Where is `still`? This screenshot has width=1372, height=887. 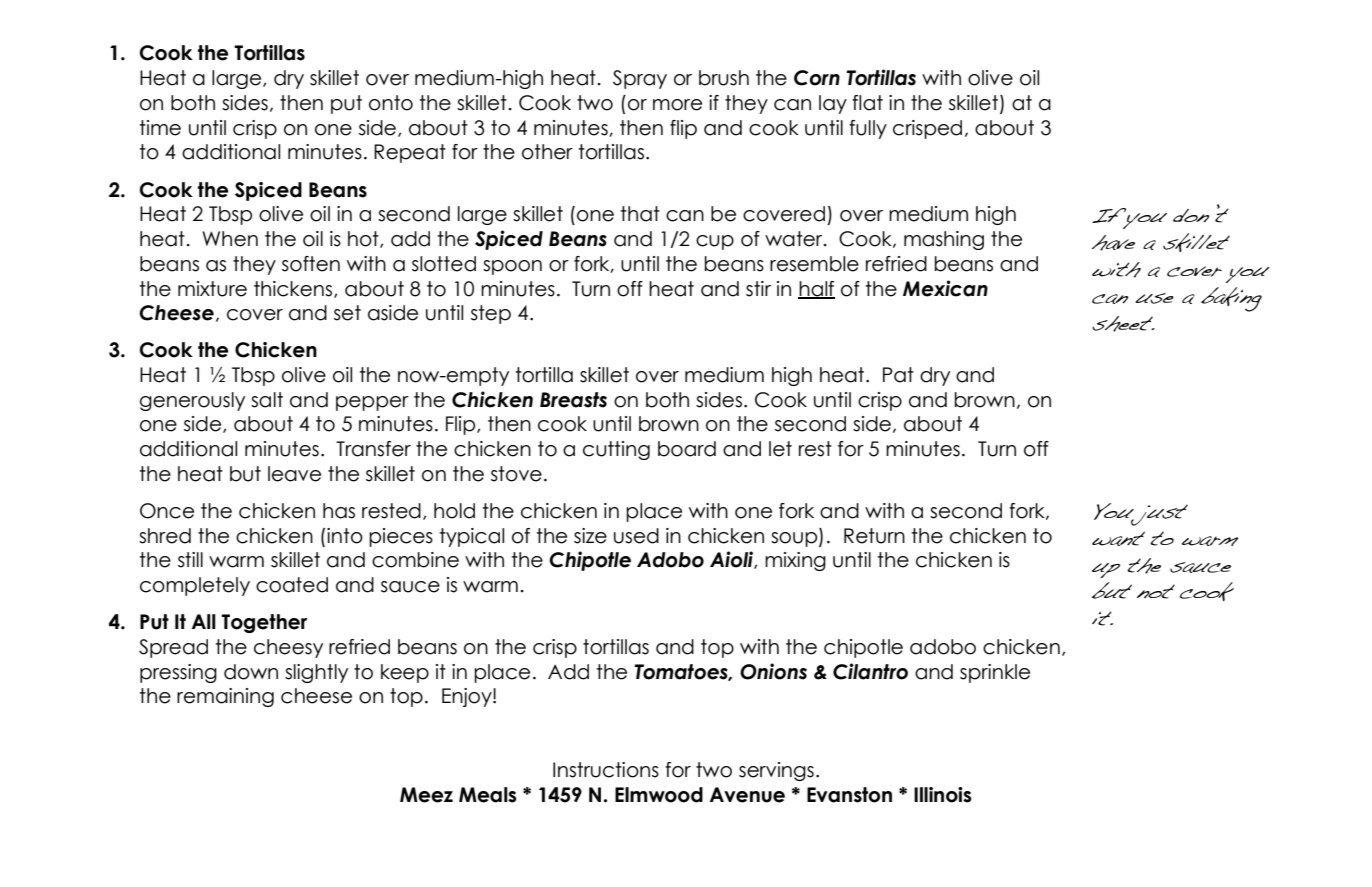
still is located at coordinates (190, 560).
